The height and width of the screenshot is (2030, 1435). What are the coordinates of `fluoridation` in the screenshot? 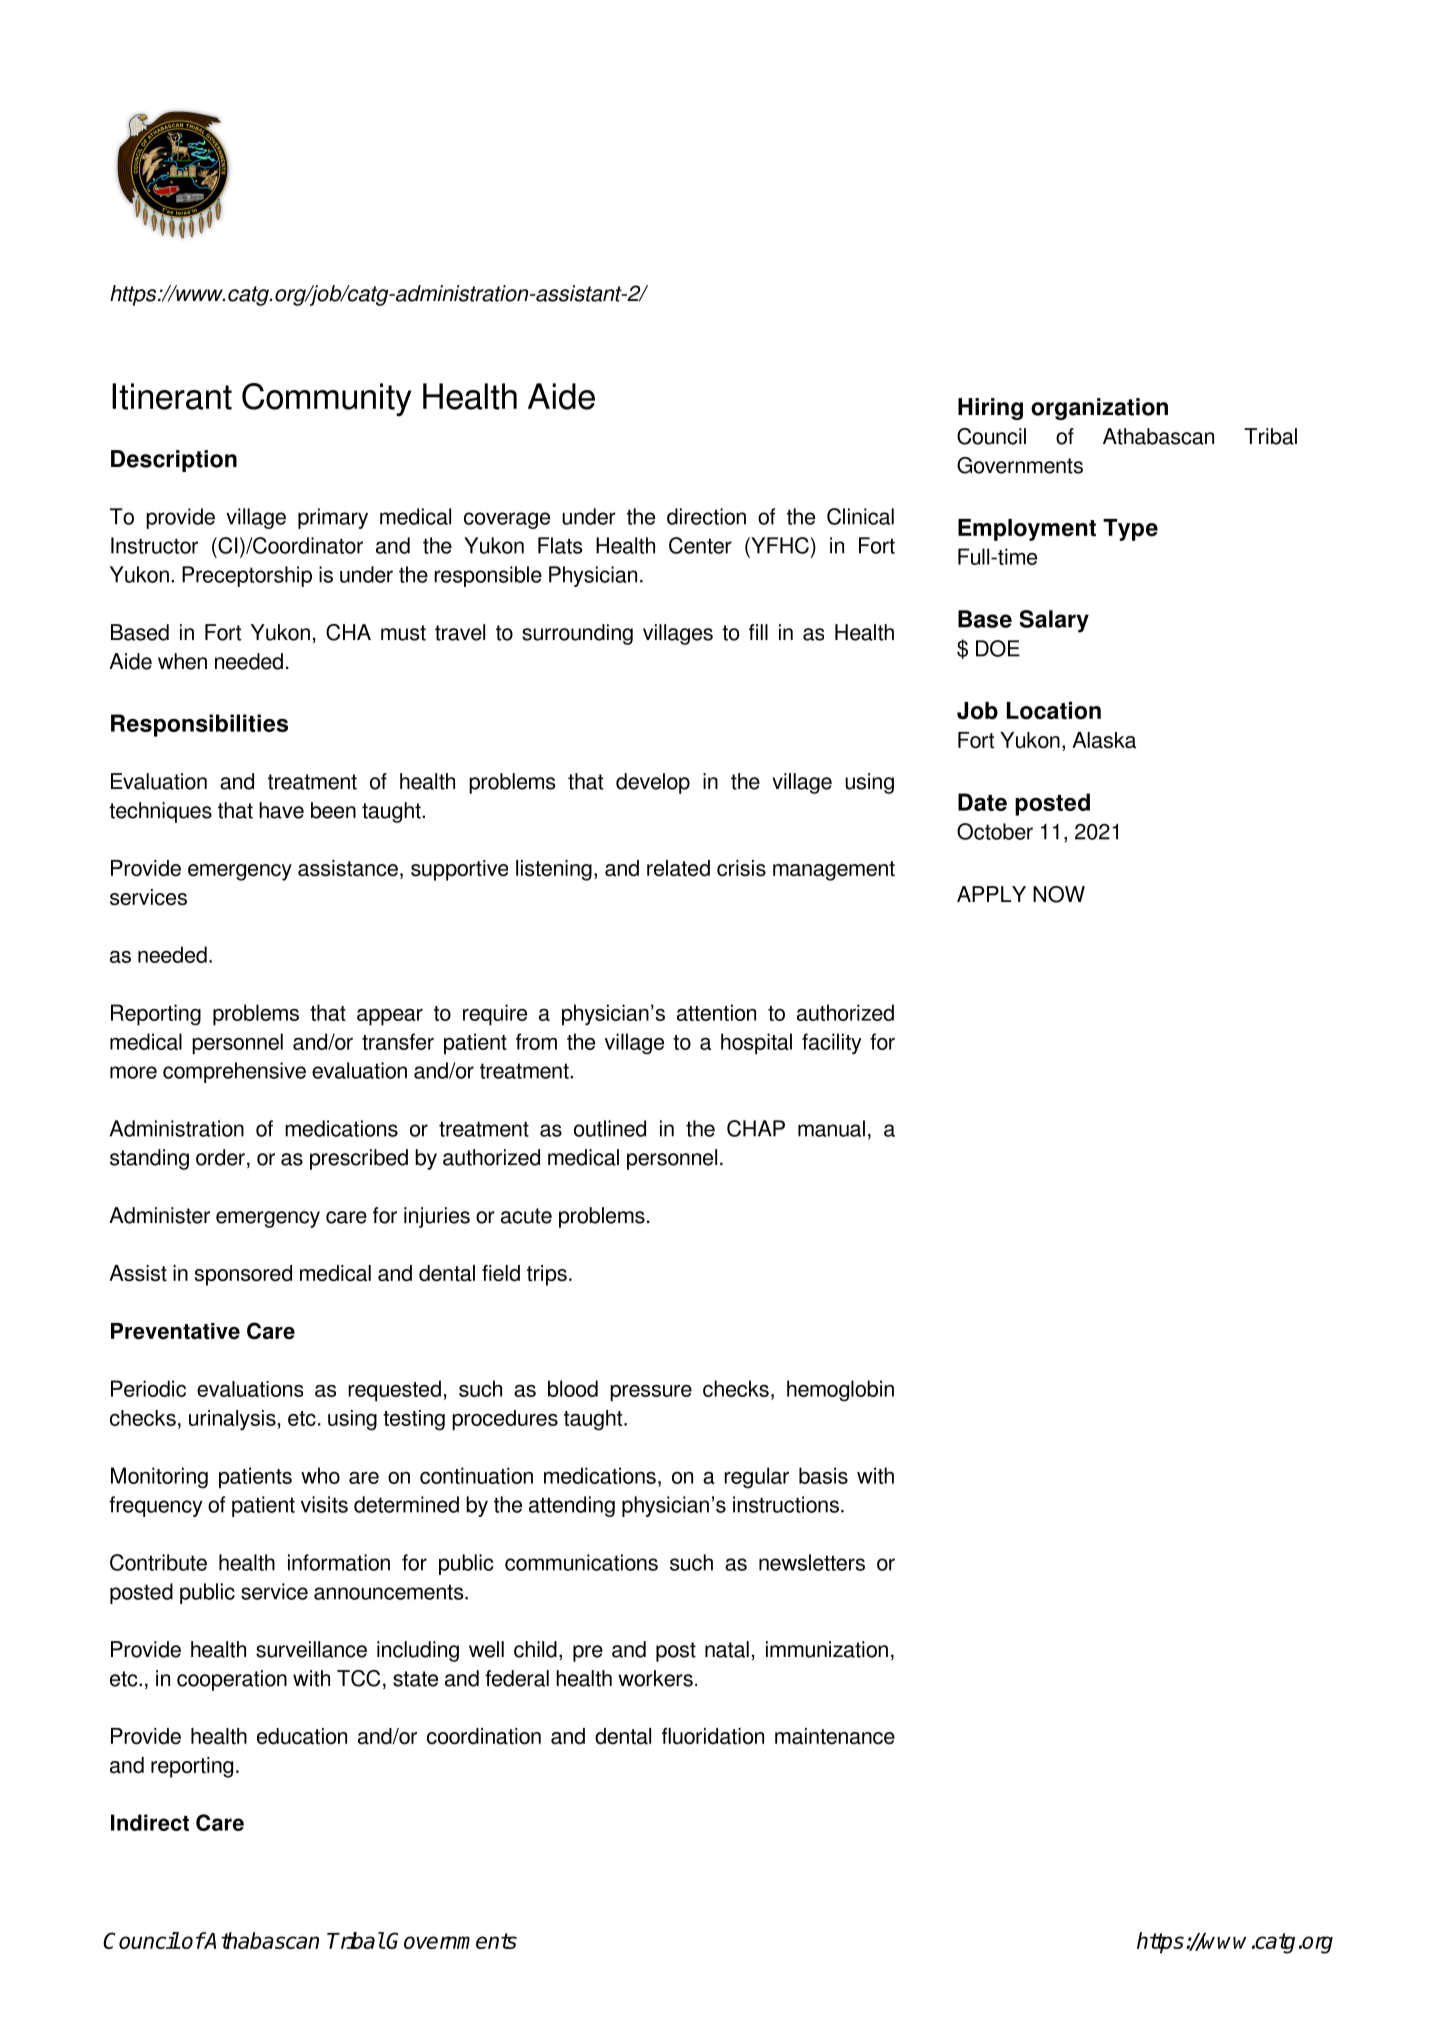 It's located at (713, 1736).
